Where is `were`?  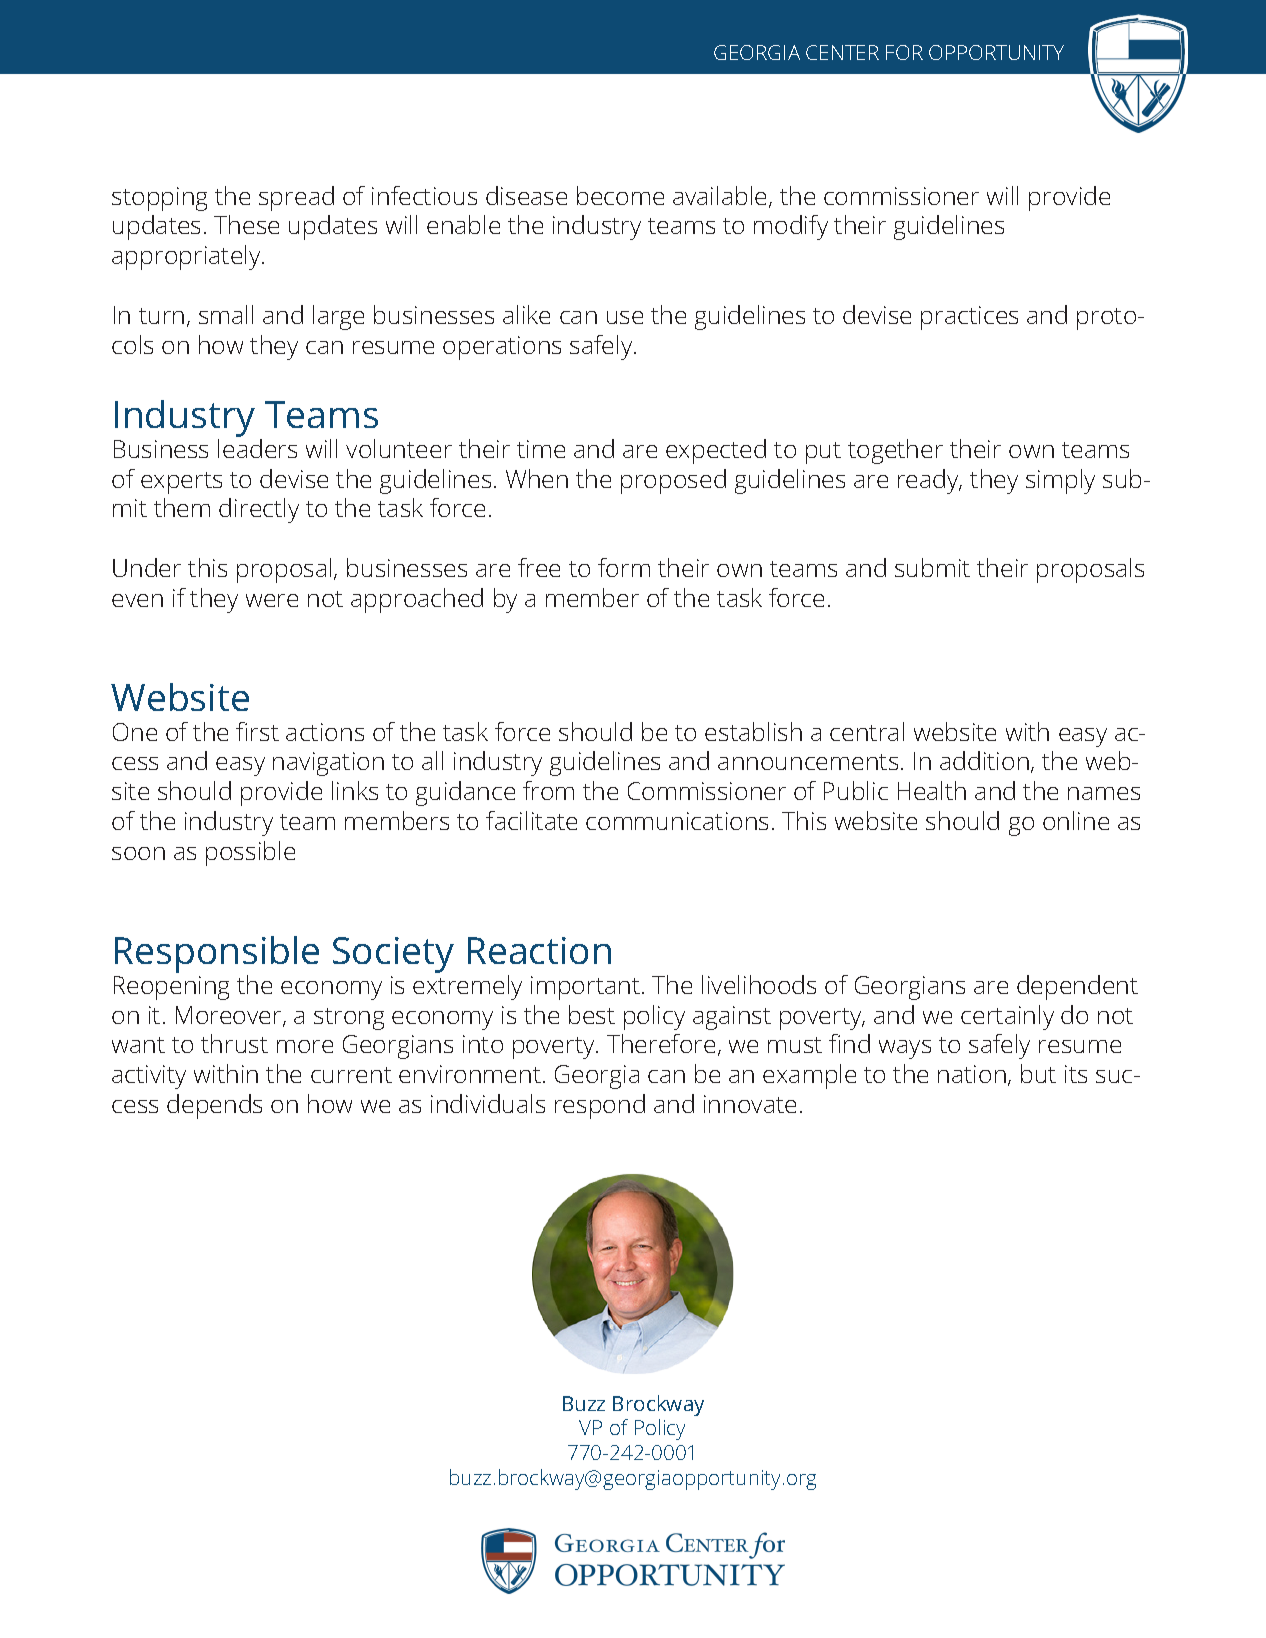 were is located at coordinates (272, 600).
